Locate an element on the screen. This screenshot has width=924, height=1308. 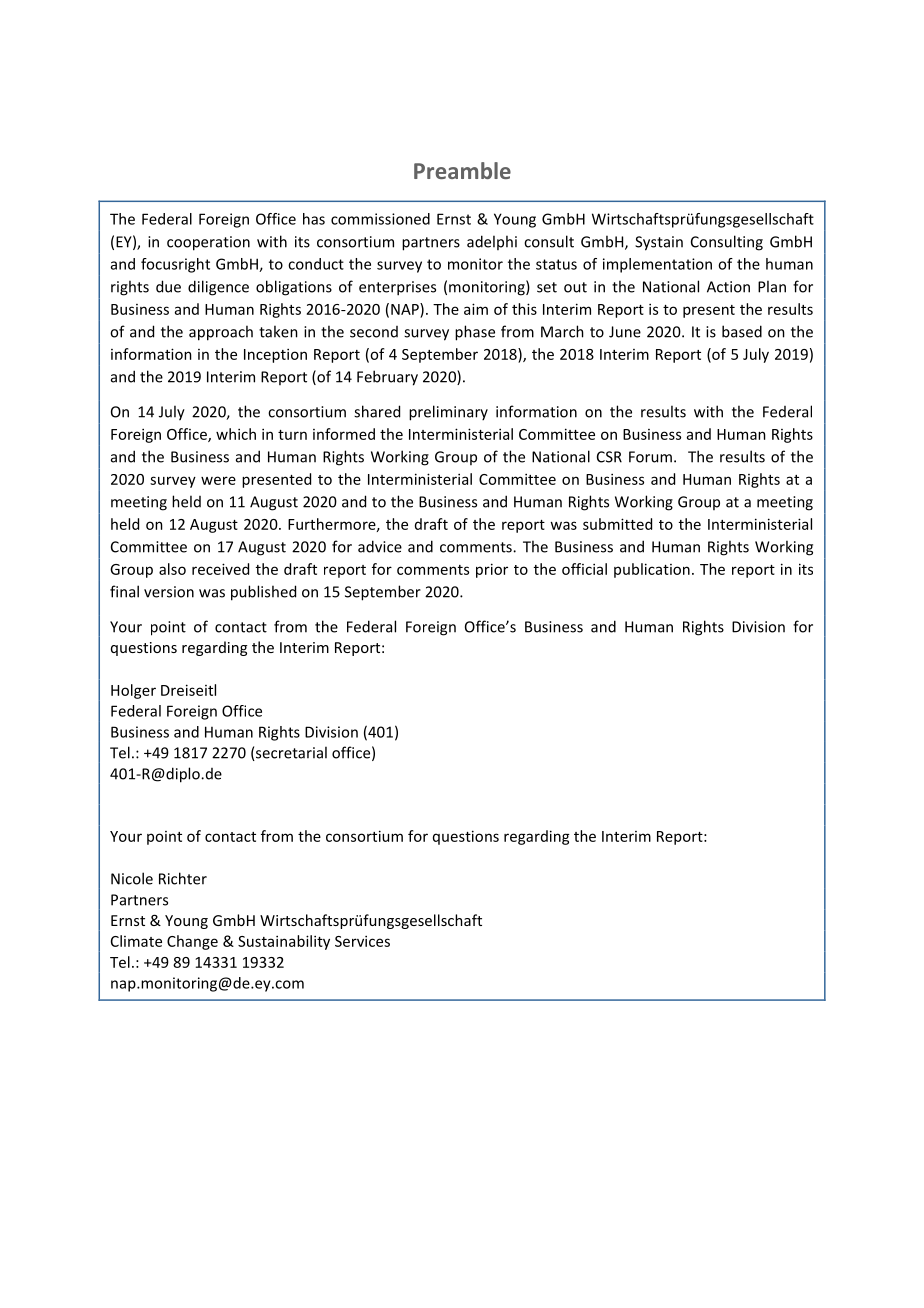
prior is located at coordinates (492, 570).
